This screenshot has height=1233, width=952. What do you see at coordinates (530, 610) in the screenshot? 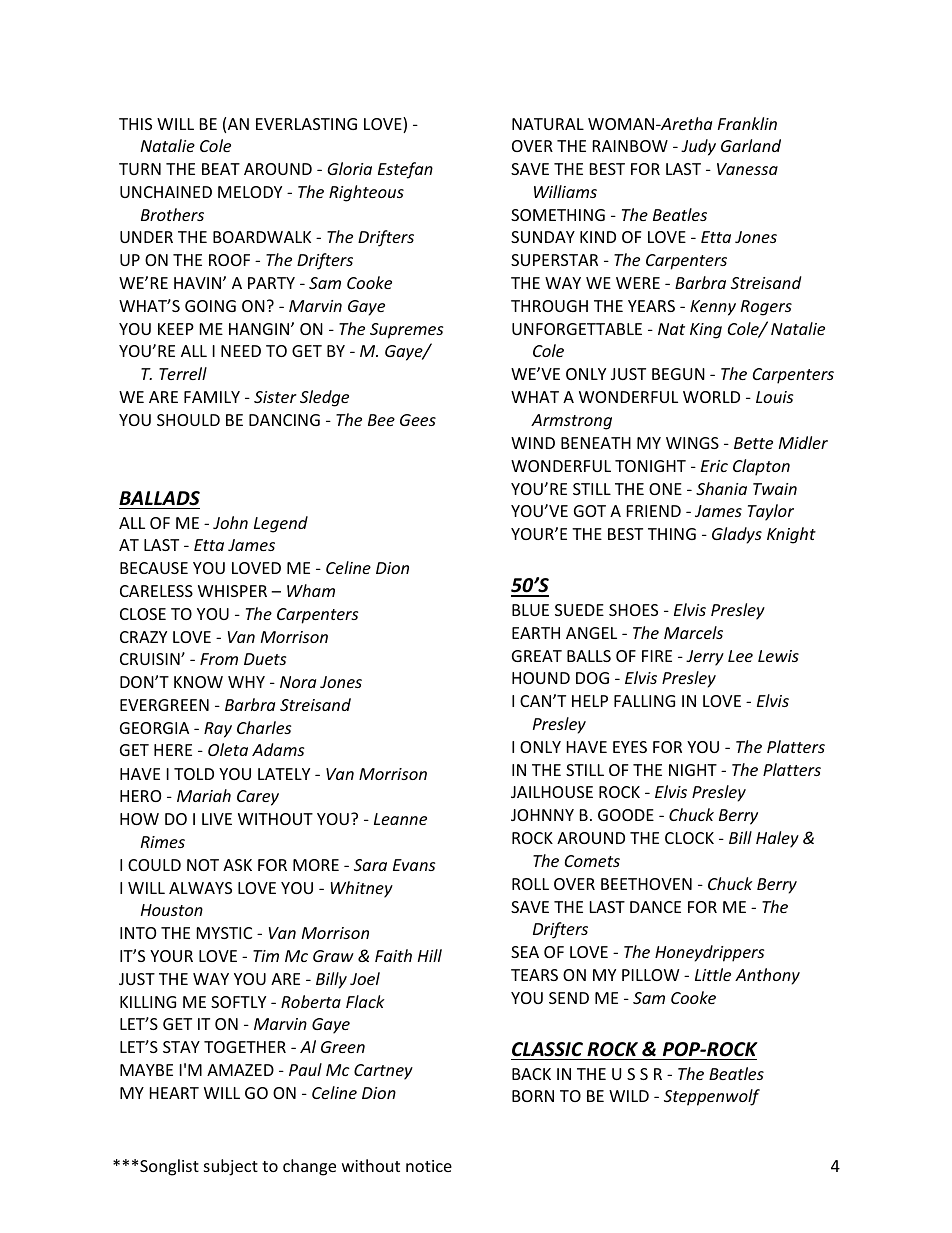
I see `BLUE` at bounding box center [530, 610].
